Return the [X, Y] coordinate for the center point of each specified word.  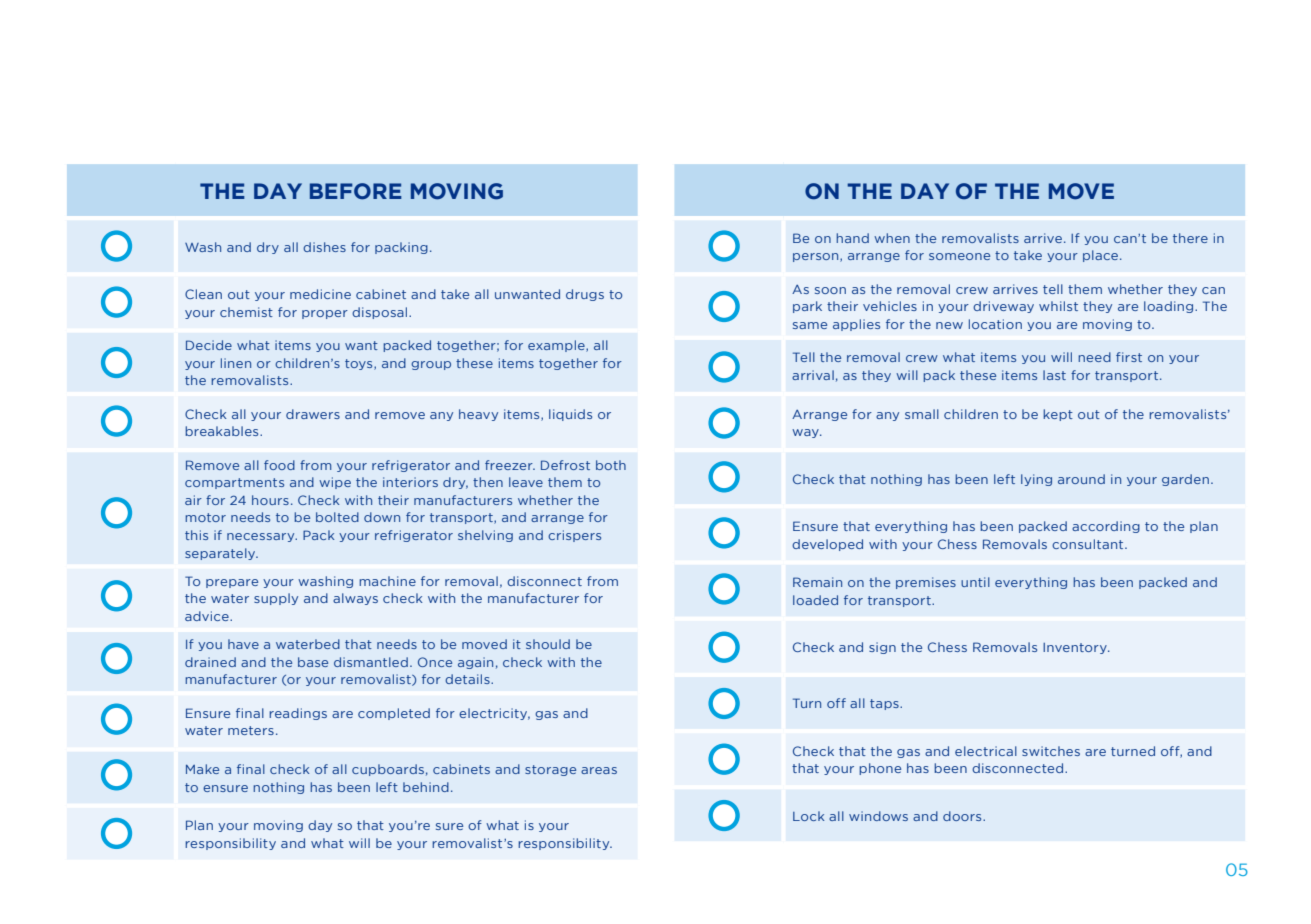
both [611, 465]
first [1129, 357]
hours [270, 500]
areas [599, 770]
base [313, 662]
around [1081, 479]
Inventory [1076, 648]
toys [360, 364]
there [1190, 238]
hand [852, 238]
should [548, 644]
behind [426, 787]
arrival [813, 375]
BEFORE [356, 191]
